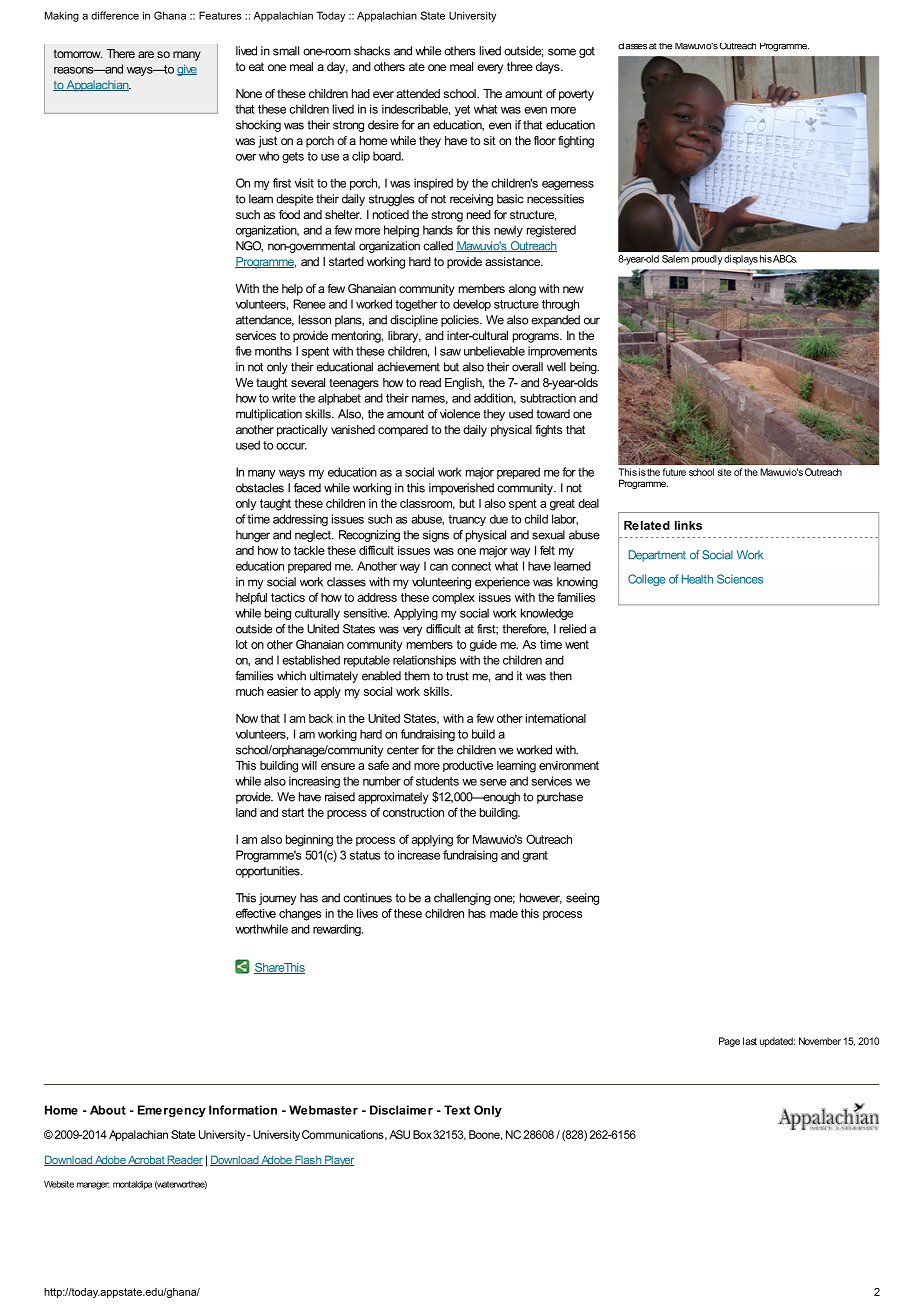 The image size is (924, 1308). What do you see at coordinates (453, 598) in the screenshot?
I see `complex` at bounding box center [453, 598].
